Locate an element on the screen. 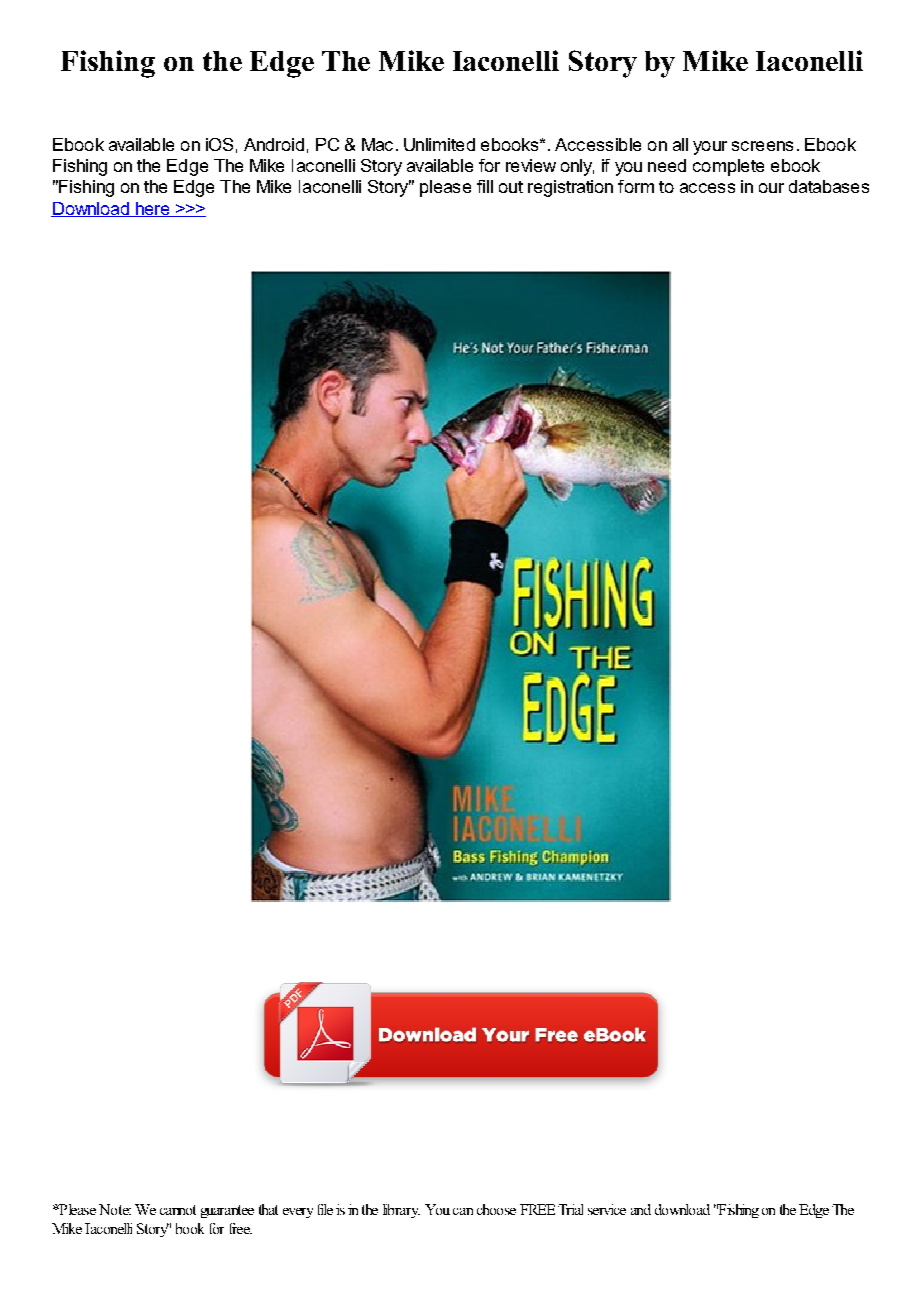  Android is located at coordinates (274, 144).
